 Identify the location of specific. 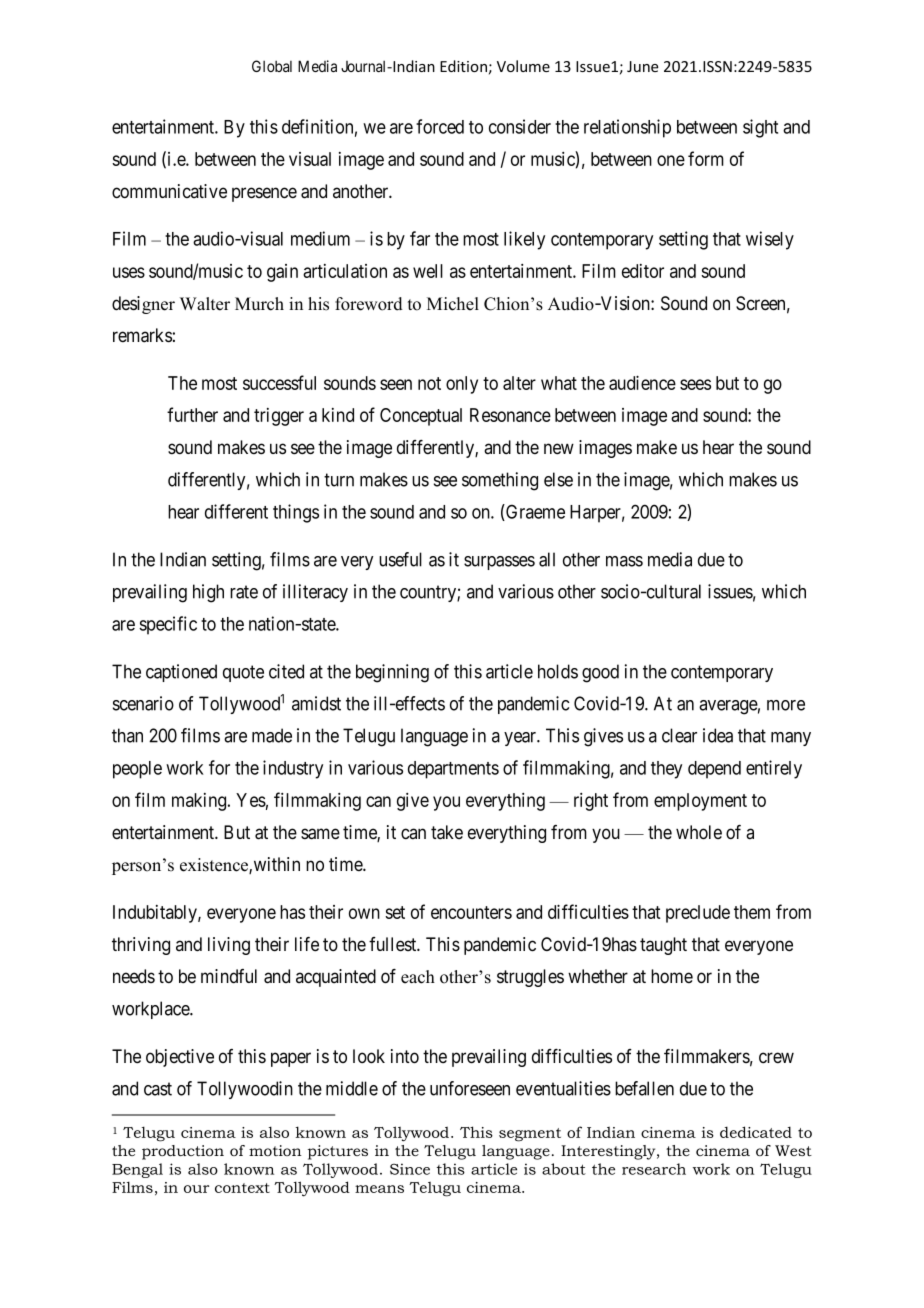
(168, 625).
